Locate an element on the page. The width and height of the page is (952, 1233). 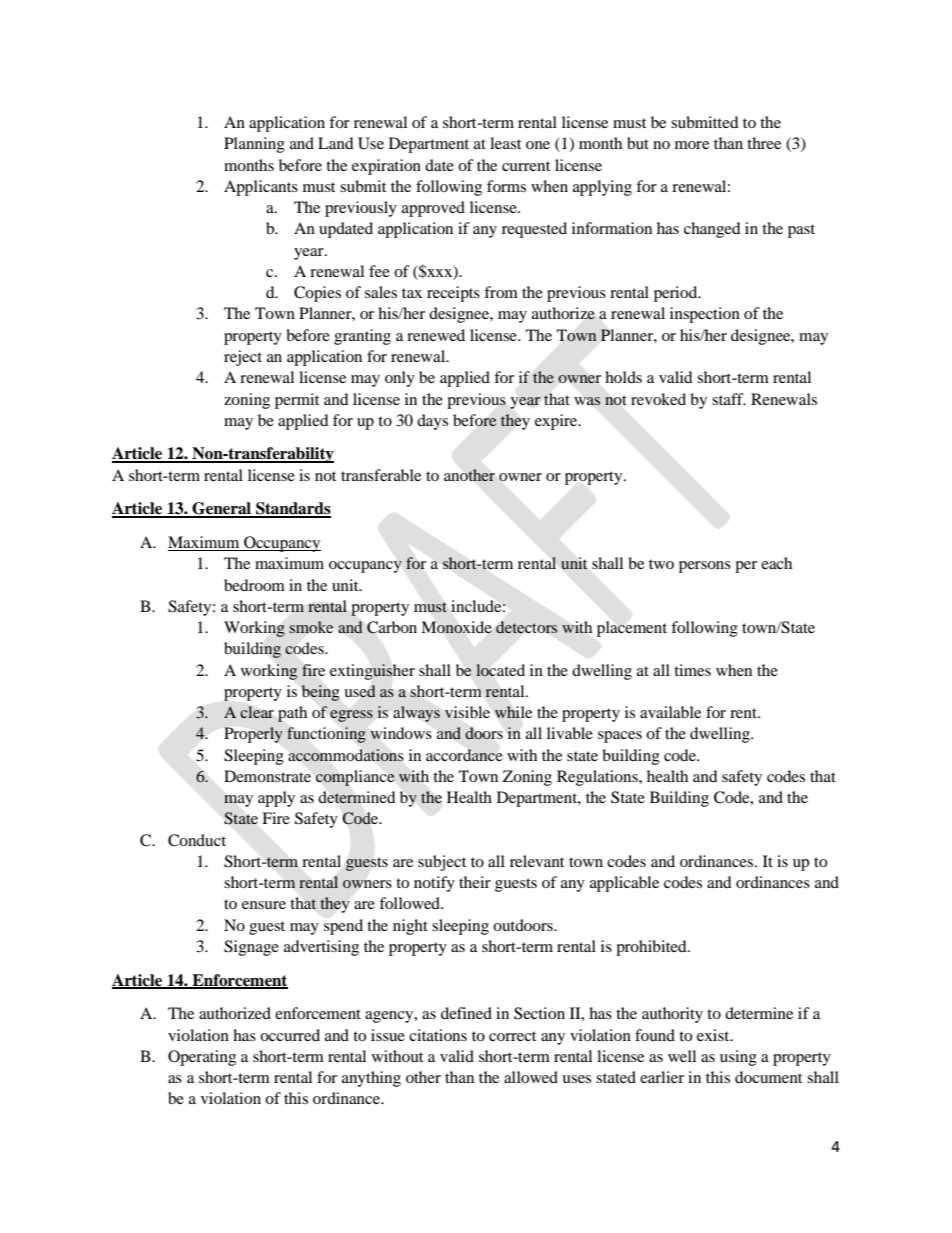
available is located at coordinates (670, 712).
